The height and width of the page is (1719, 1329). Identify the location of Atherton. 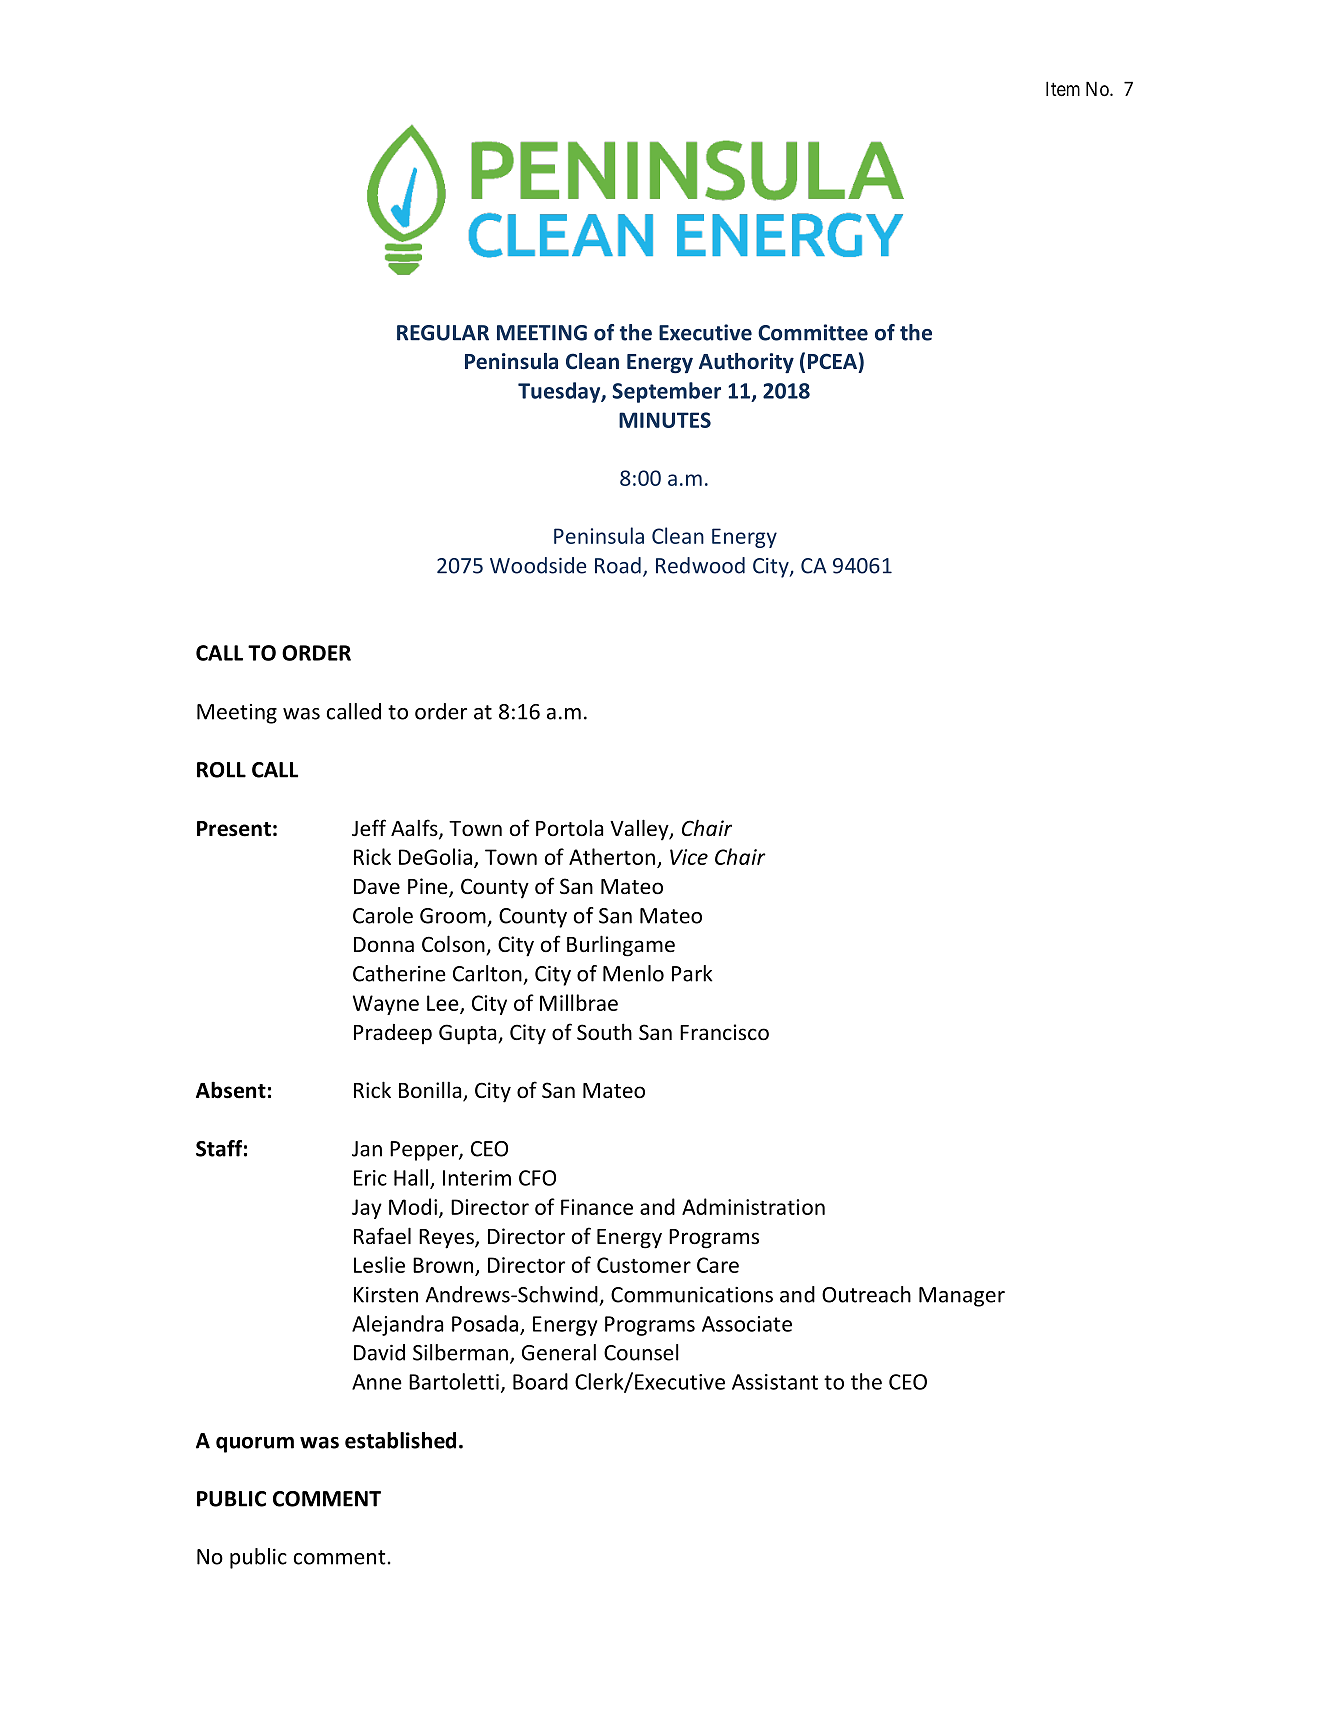
(612, 856).
